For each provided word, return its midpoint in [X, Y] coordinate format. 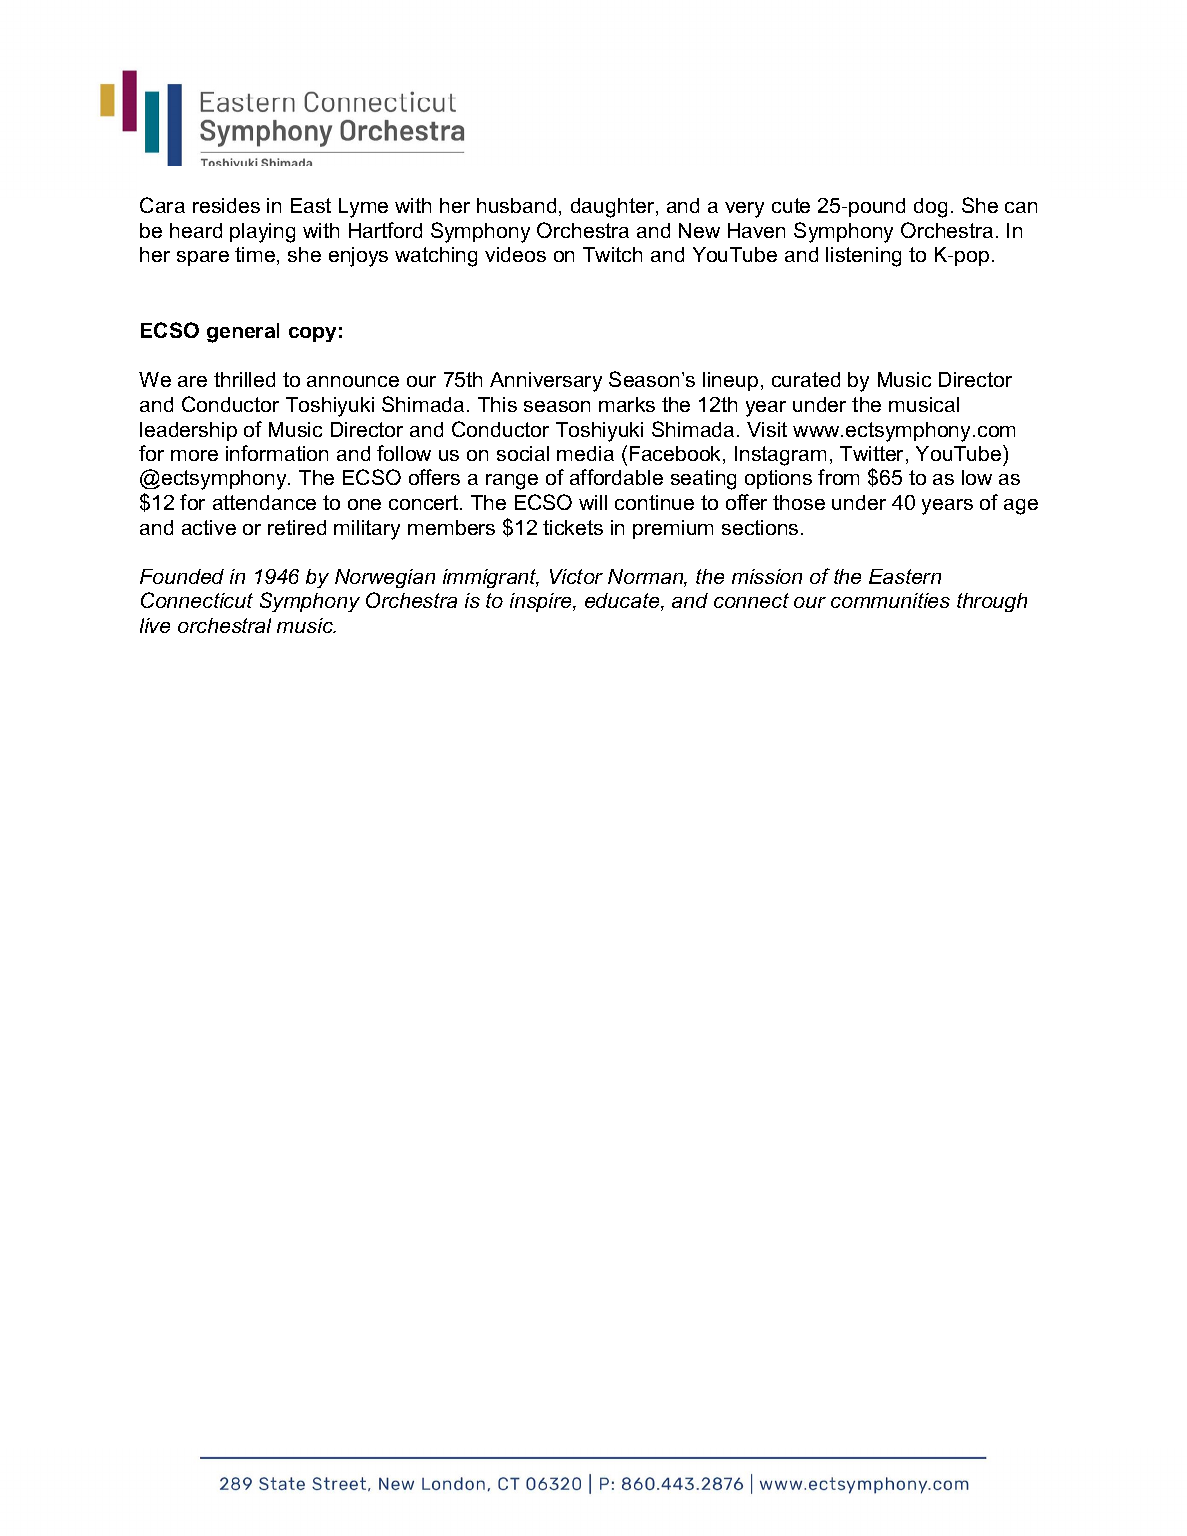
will [593, 502]
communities [890, 600]
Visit [767, 429]
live [155, 625]
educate [623, 602]
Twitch [612, 254]
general [243, 333]
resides [226, 205]
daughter [614, 208]
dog [930, 208]
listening [863, 257]
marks [627, 404]
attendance [264, 502]
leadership [188, 431]
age [1021, 507]
